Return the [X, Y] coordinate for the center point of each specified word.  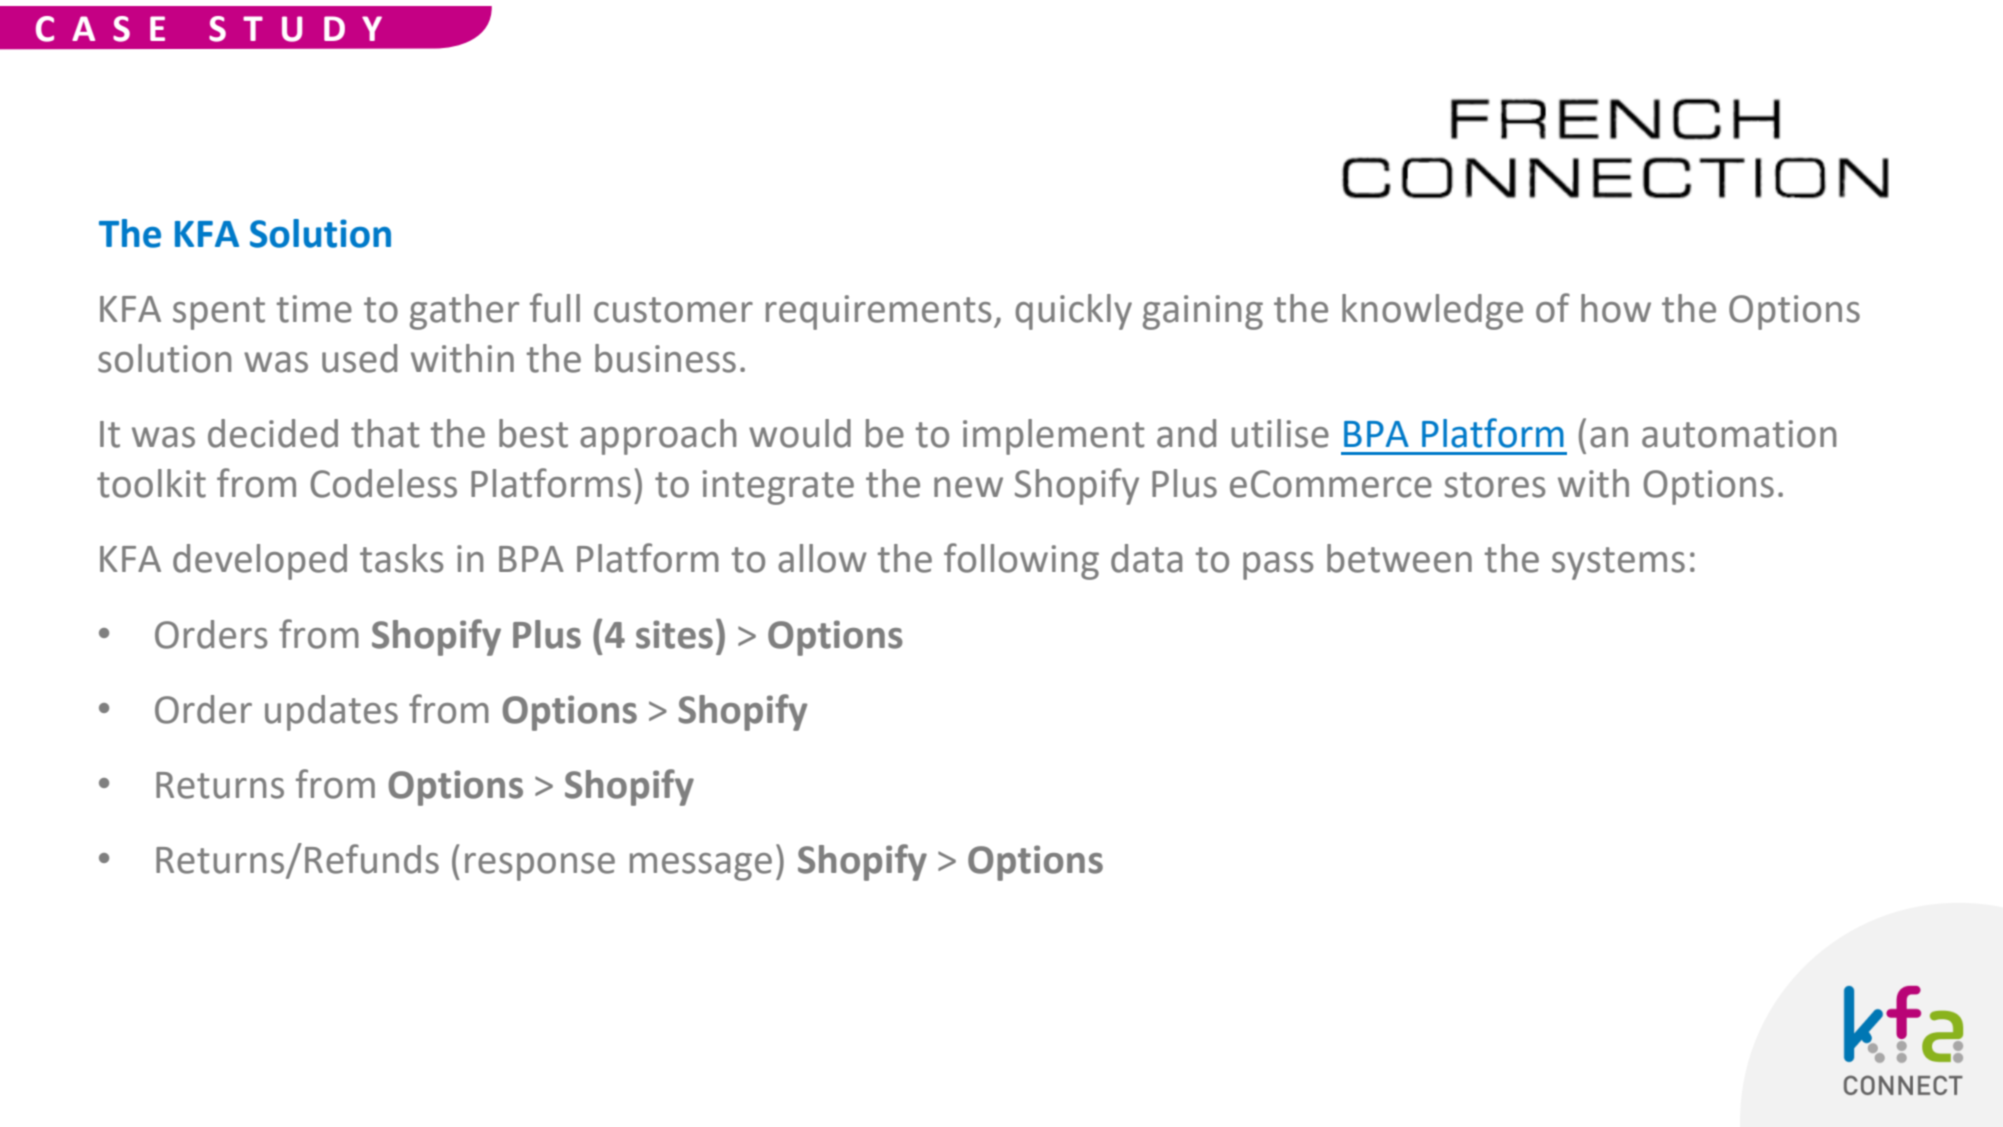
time [314, 309]
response [540, 867]
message [701, 867]
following [1021, 561]
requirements [878, 312]
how [1616, 308]
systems [1618, 563]
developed [260, 562]
